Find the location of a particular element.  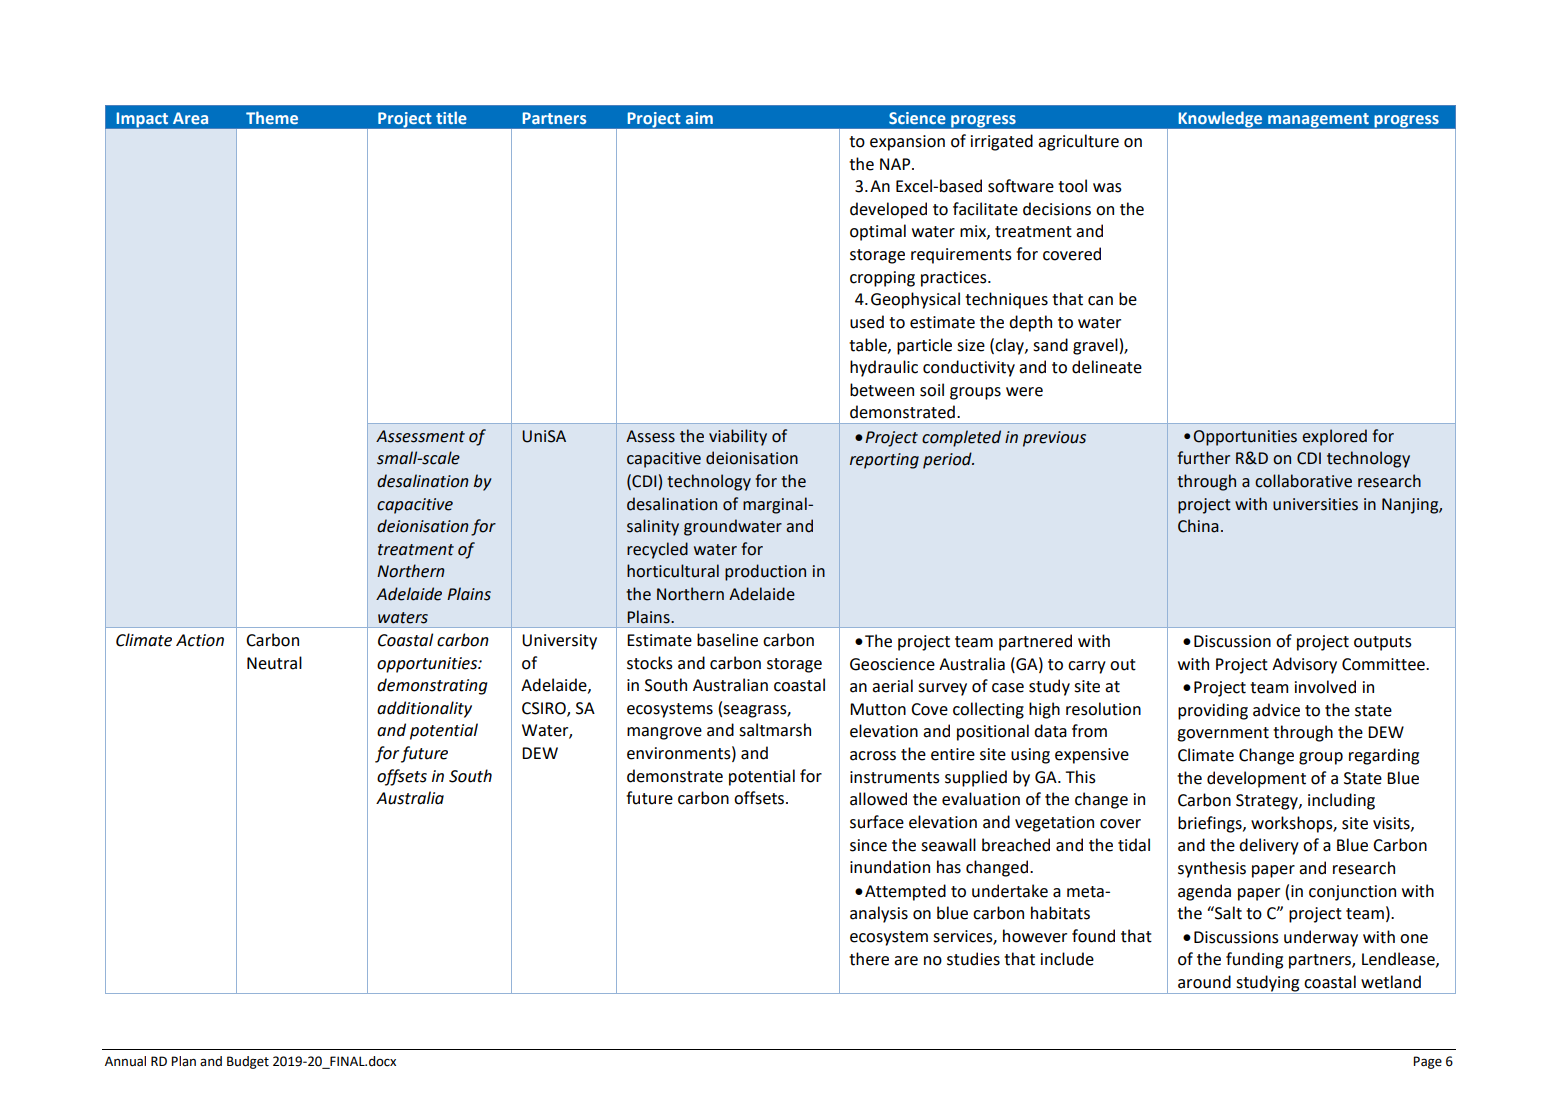

agriculture is located at coordinates (1078, 142).
